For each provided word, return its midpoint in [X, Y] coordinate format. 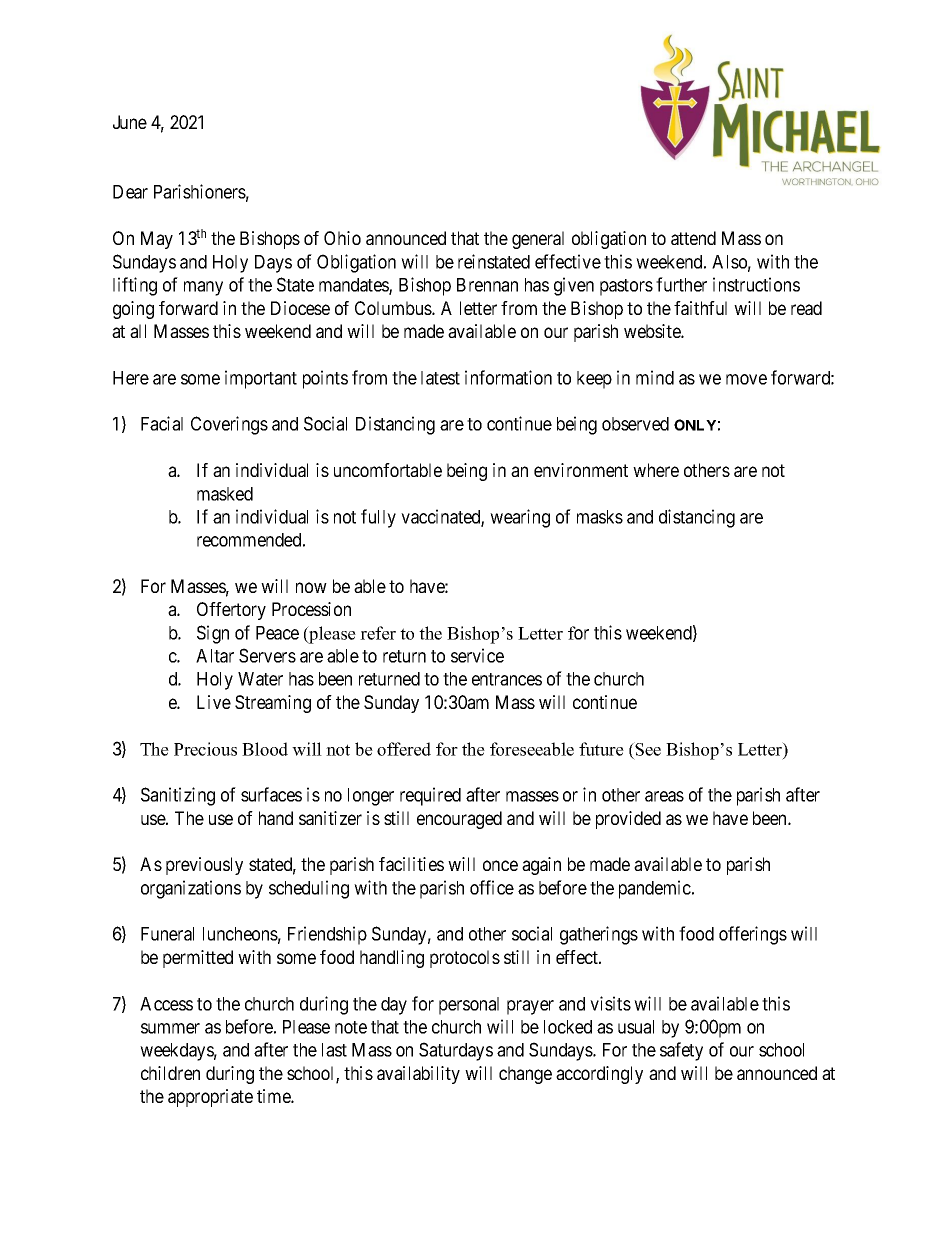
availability [418, 1075]
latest [440, 378]
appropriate [210, 1098]
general [538, 240]
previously [204, 866]
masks [600, 517]
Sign [213, 634]
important [261, 379]
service [477, 655]
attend [693, 238]
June [130, 122]
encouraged [459, 820]
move [746, 379]
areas [664, 796]
